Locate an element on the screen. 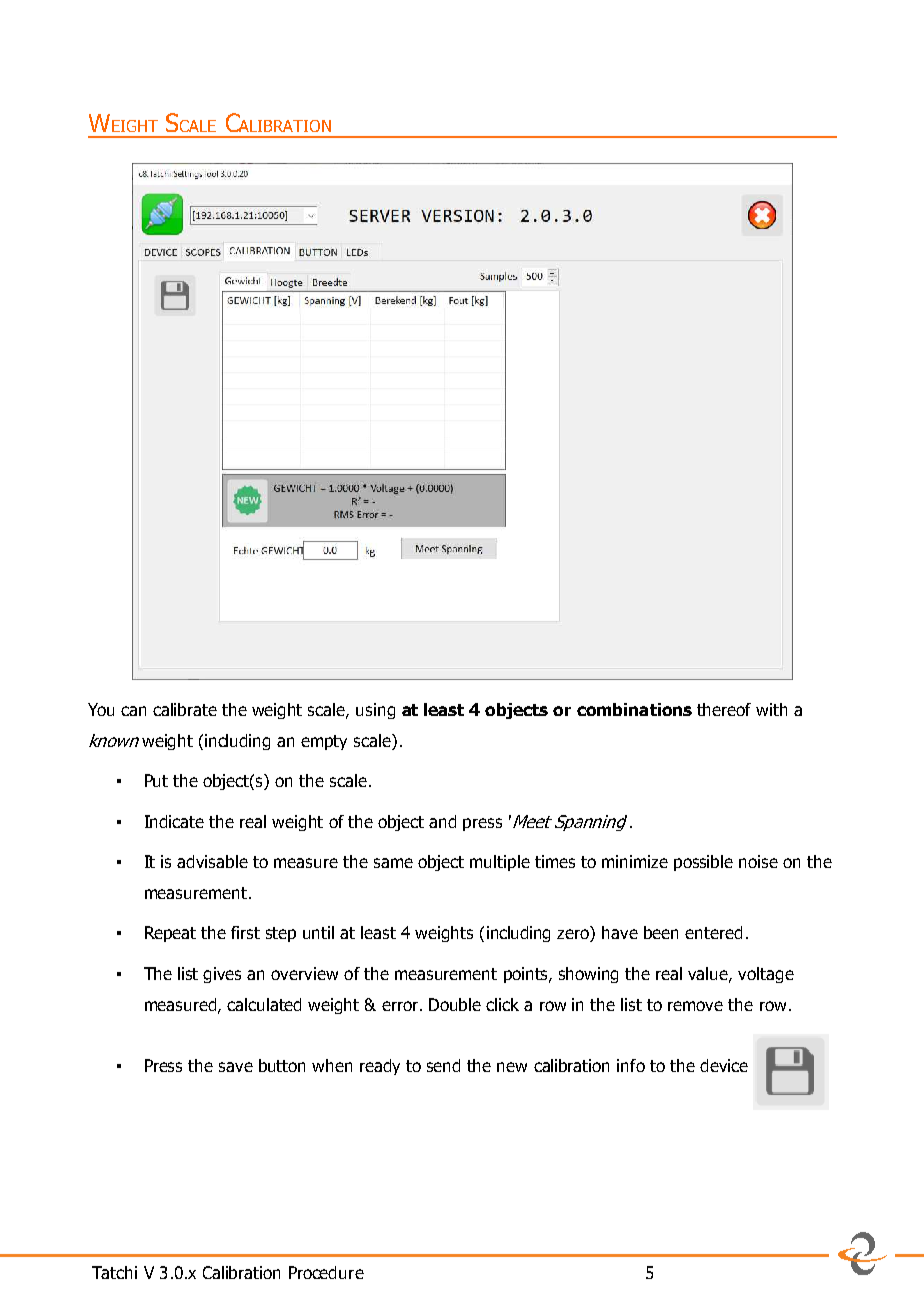 The width and height of the screenshot is (924, 1308). ready is located at coordinates (380, 1067).
